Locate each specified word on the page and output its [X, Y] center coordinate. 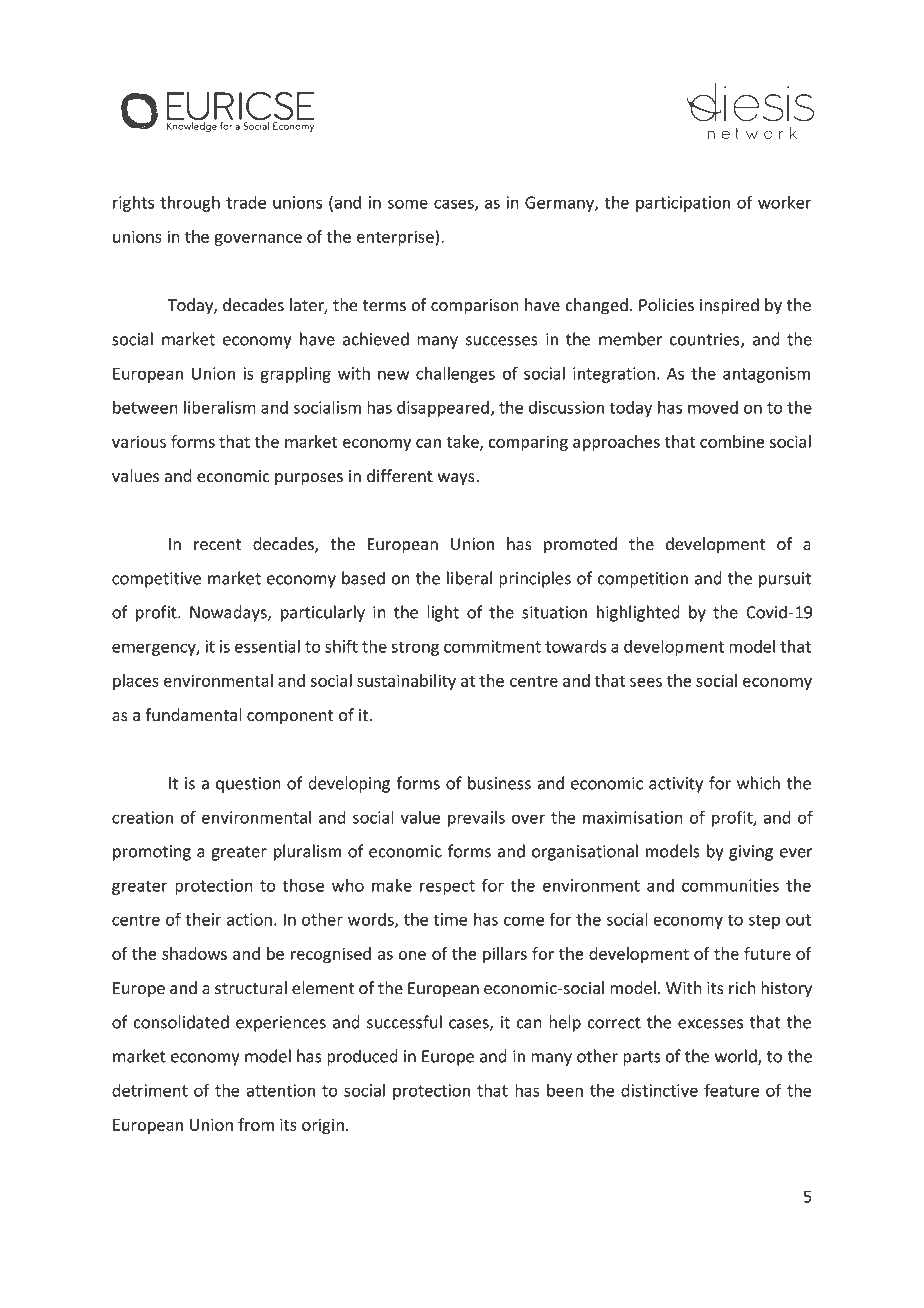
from [256, 1124]
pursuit [785, 580]
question [248, 785]
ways [457, 479]
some [408, 204]
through [190, 203]
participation [683, 204]
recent [217, 545]
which [758, 783]
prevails [476, 819]
